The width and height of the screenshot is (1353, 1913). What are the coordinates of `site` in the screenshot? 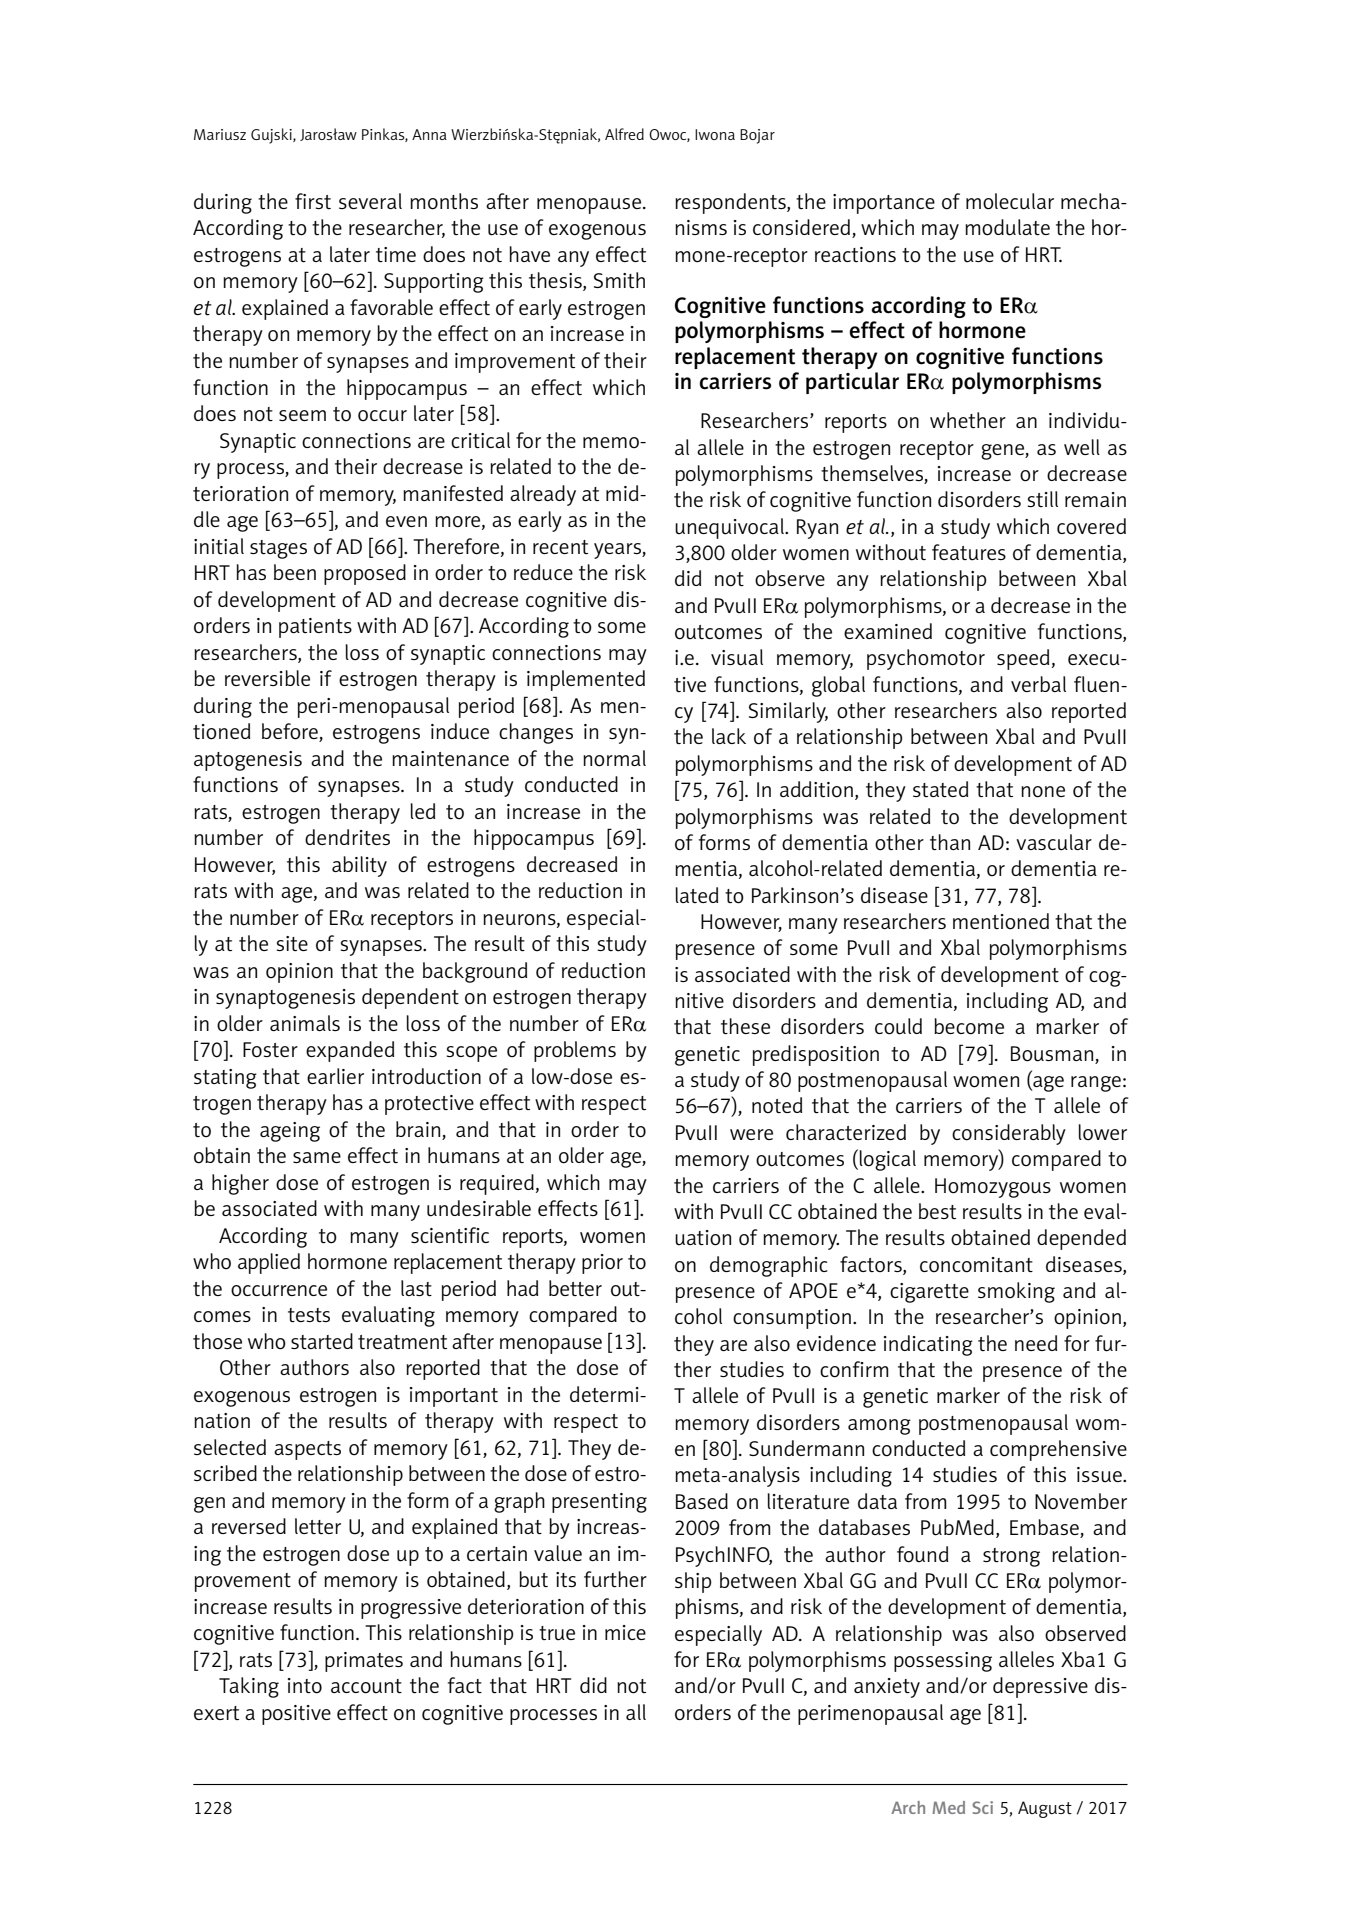 It's located at (292, 943).
